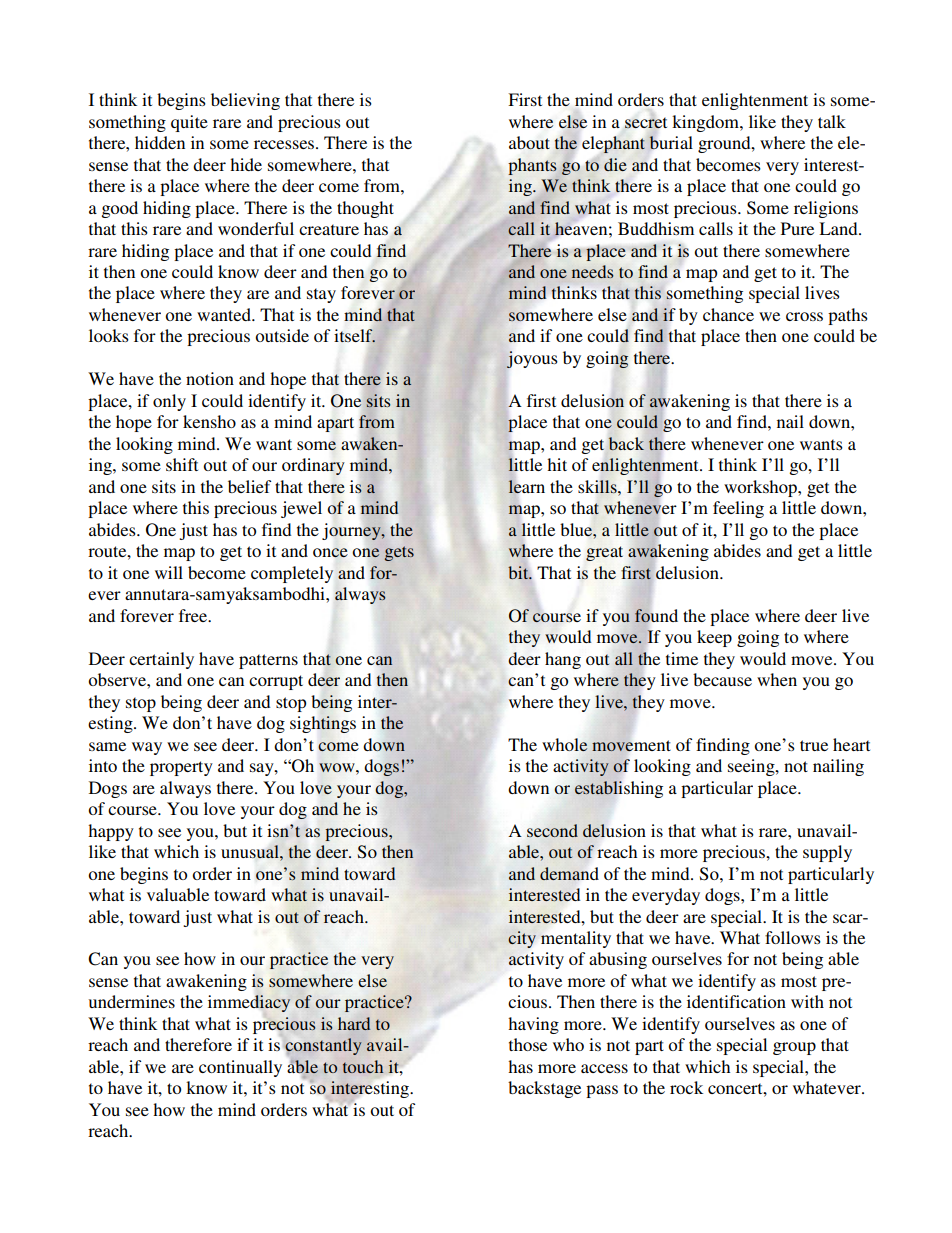 The height and width of the screenshot is (1233, 952). Describe the element at coordinates (111, 832) in the screenshot. I see `happy` at that location.
